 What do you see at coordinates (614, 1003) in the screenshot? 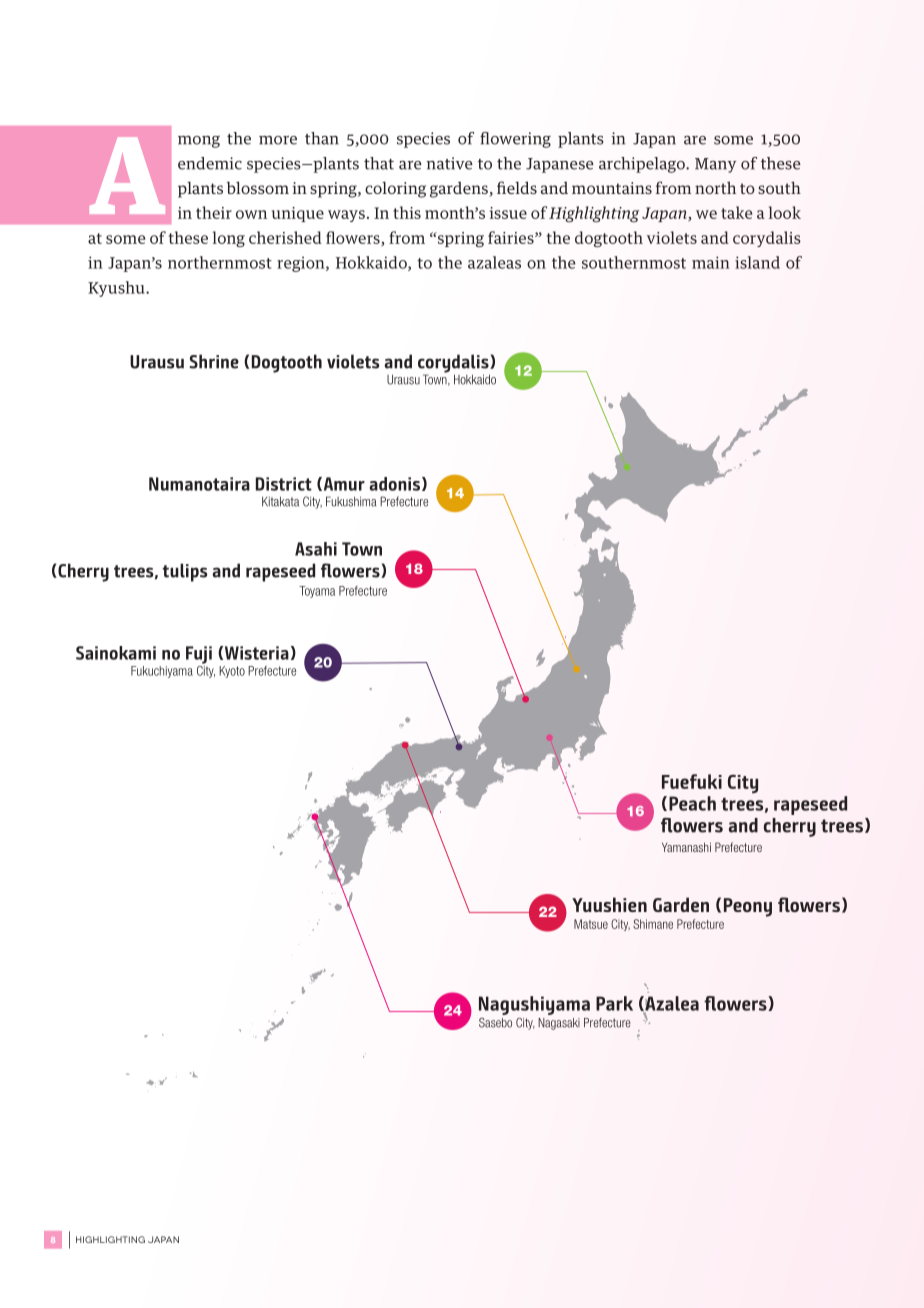
I see `Park` at bounding box center [614, 1003].
